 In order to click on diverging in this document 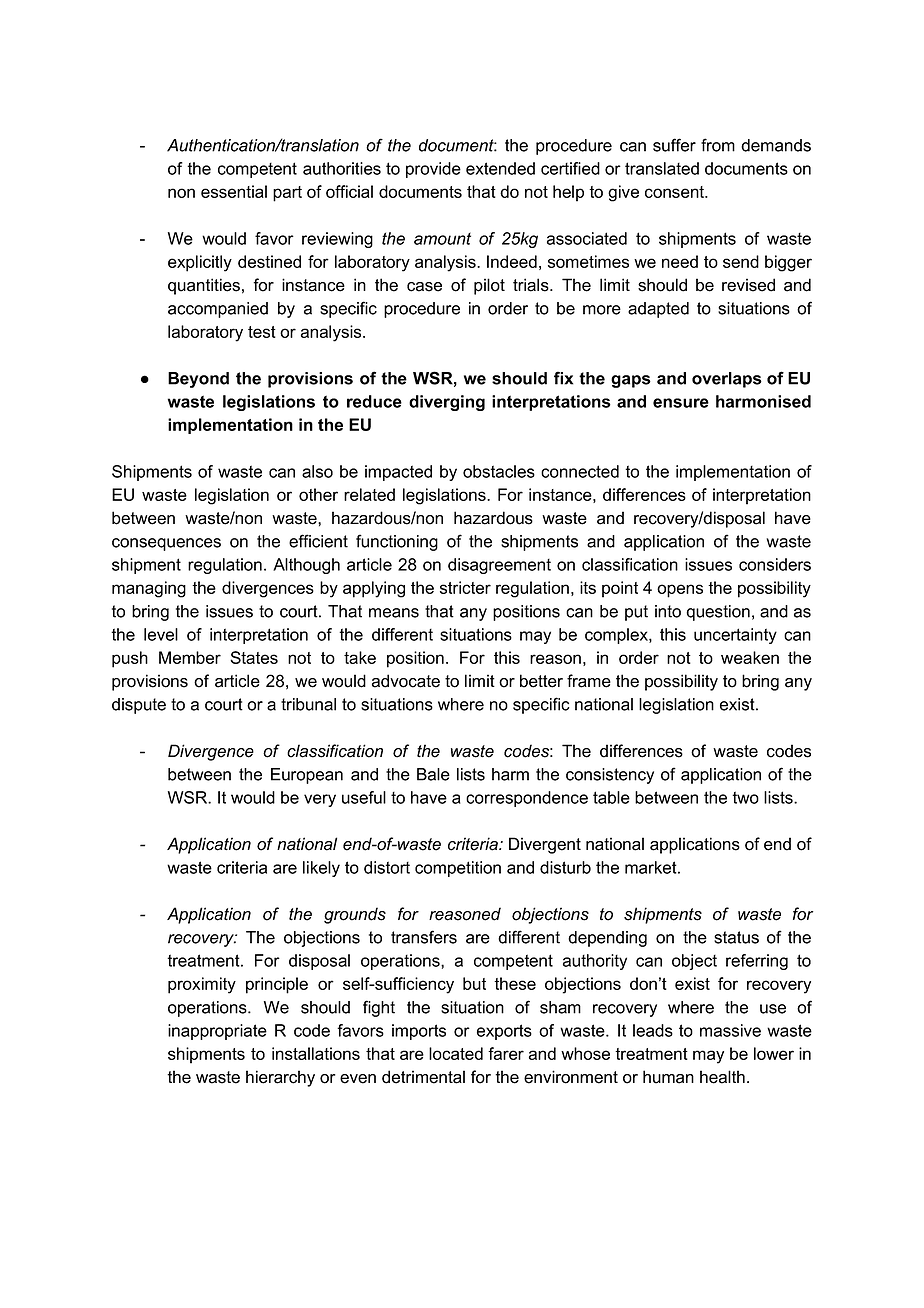, I will do `click(447, 403)`.
